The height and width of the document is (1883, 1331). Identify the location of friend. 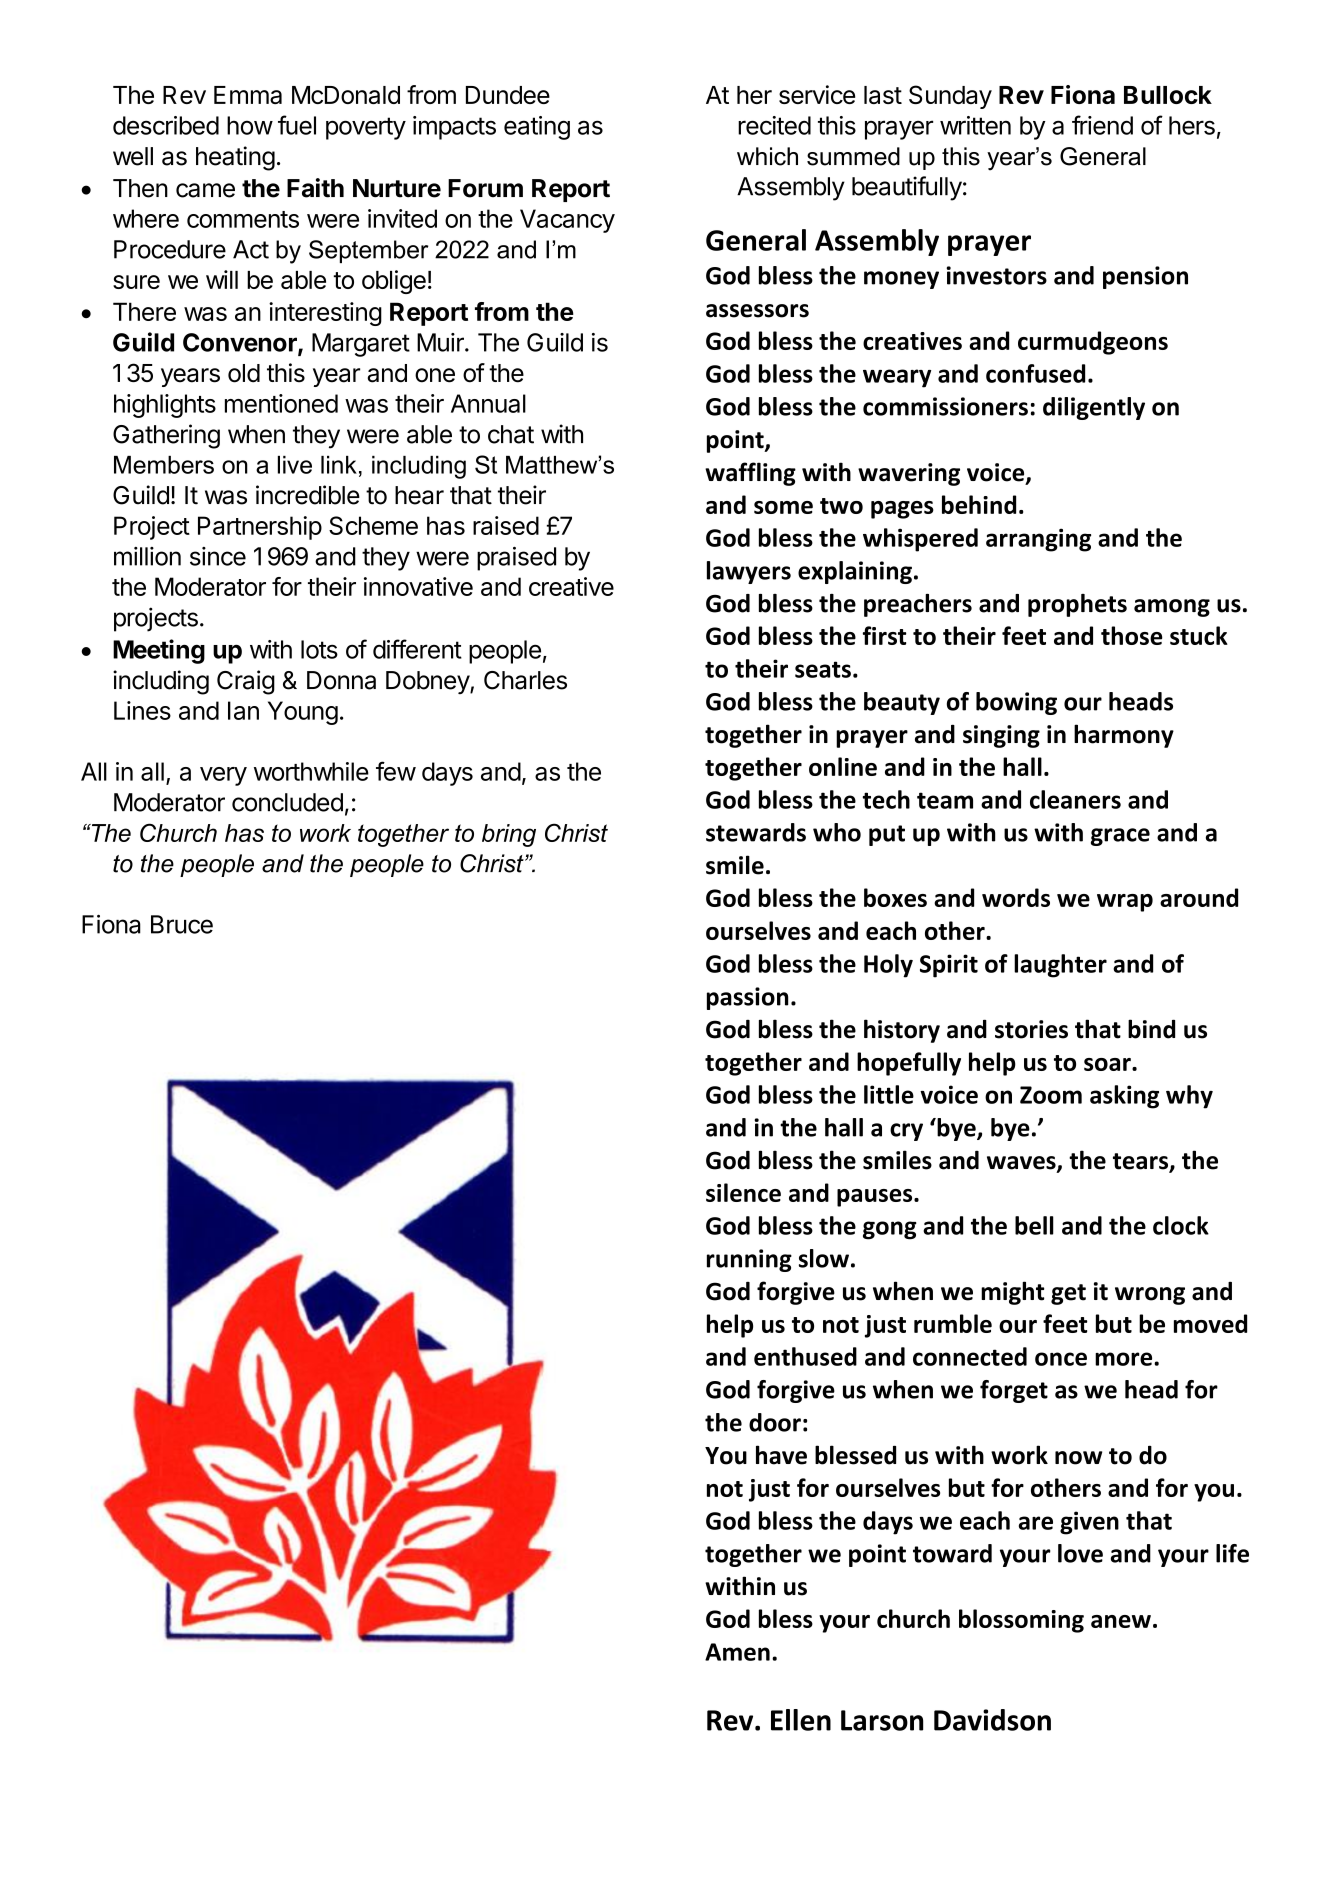
(1102, 125).
